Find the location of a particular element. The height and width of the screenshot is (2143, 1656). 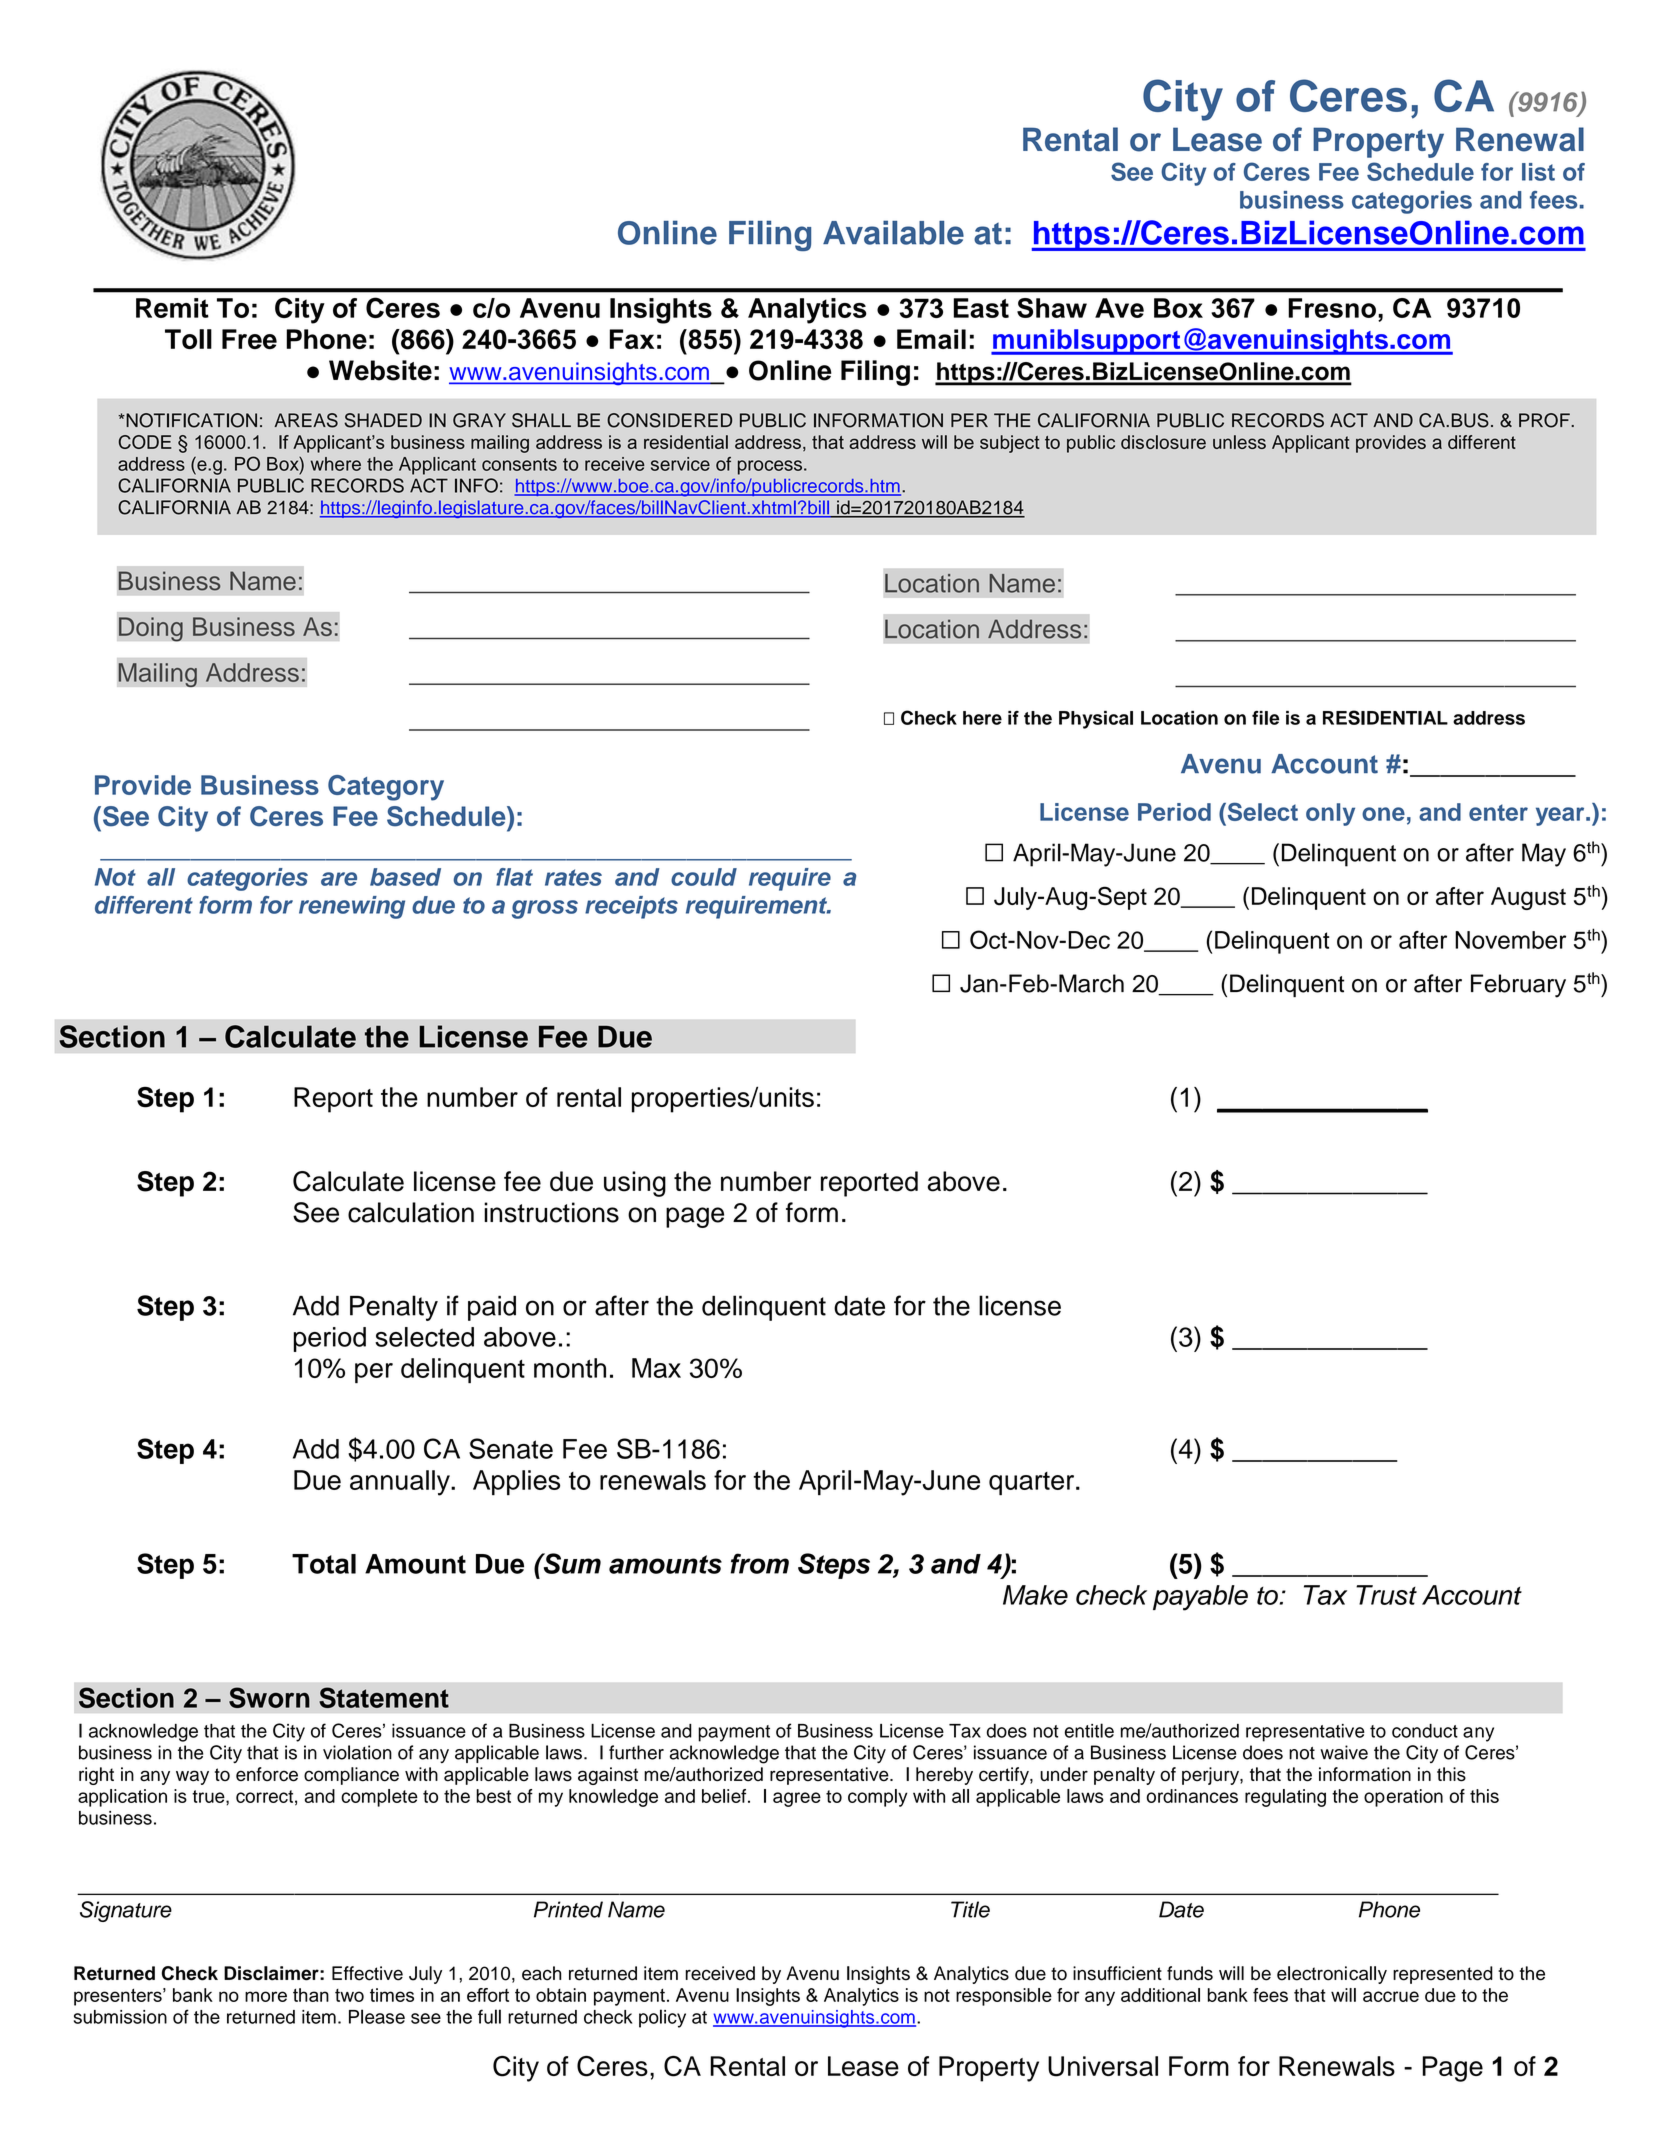

from is located at coordinates (759, 1563).
